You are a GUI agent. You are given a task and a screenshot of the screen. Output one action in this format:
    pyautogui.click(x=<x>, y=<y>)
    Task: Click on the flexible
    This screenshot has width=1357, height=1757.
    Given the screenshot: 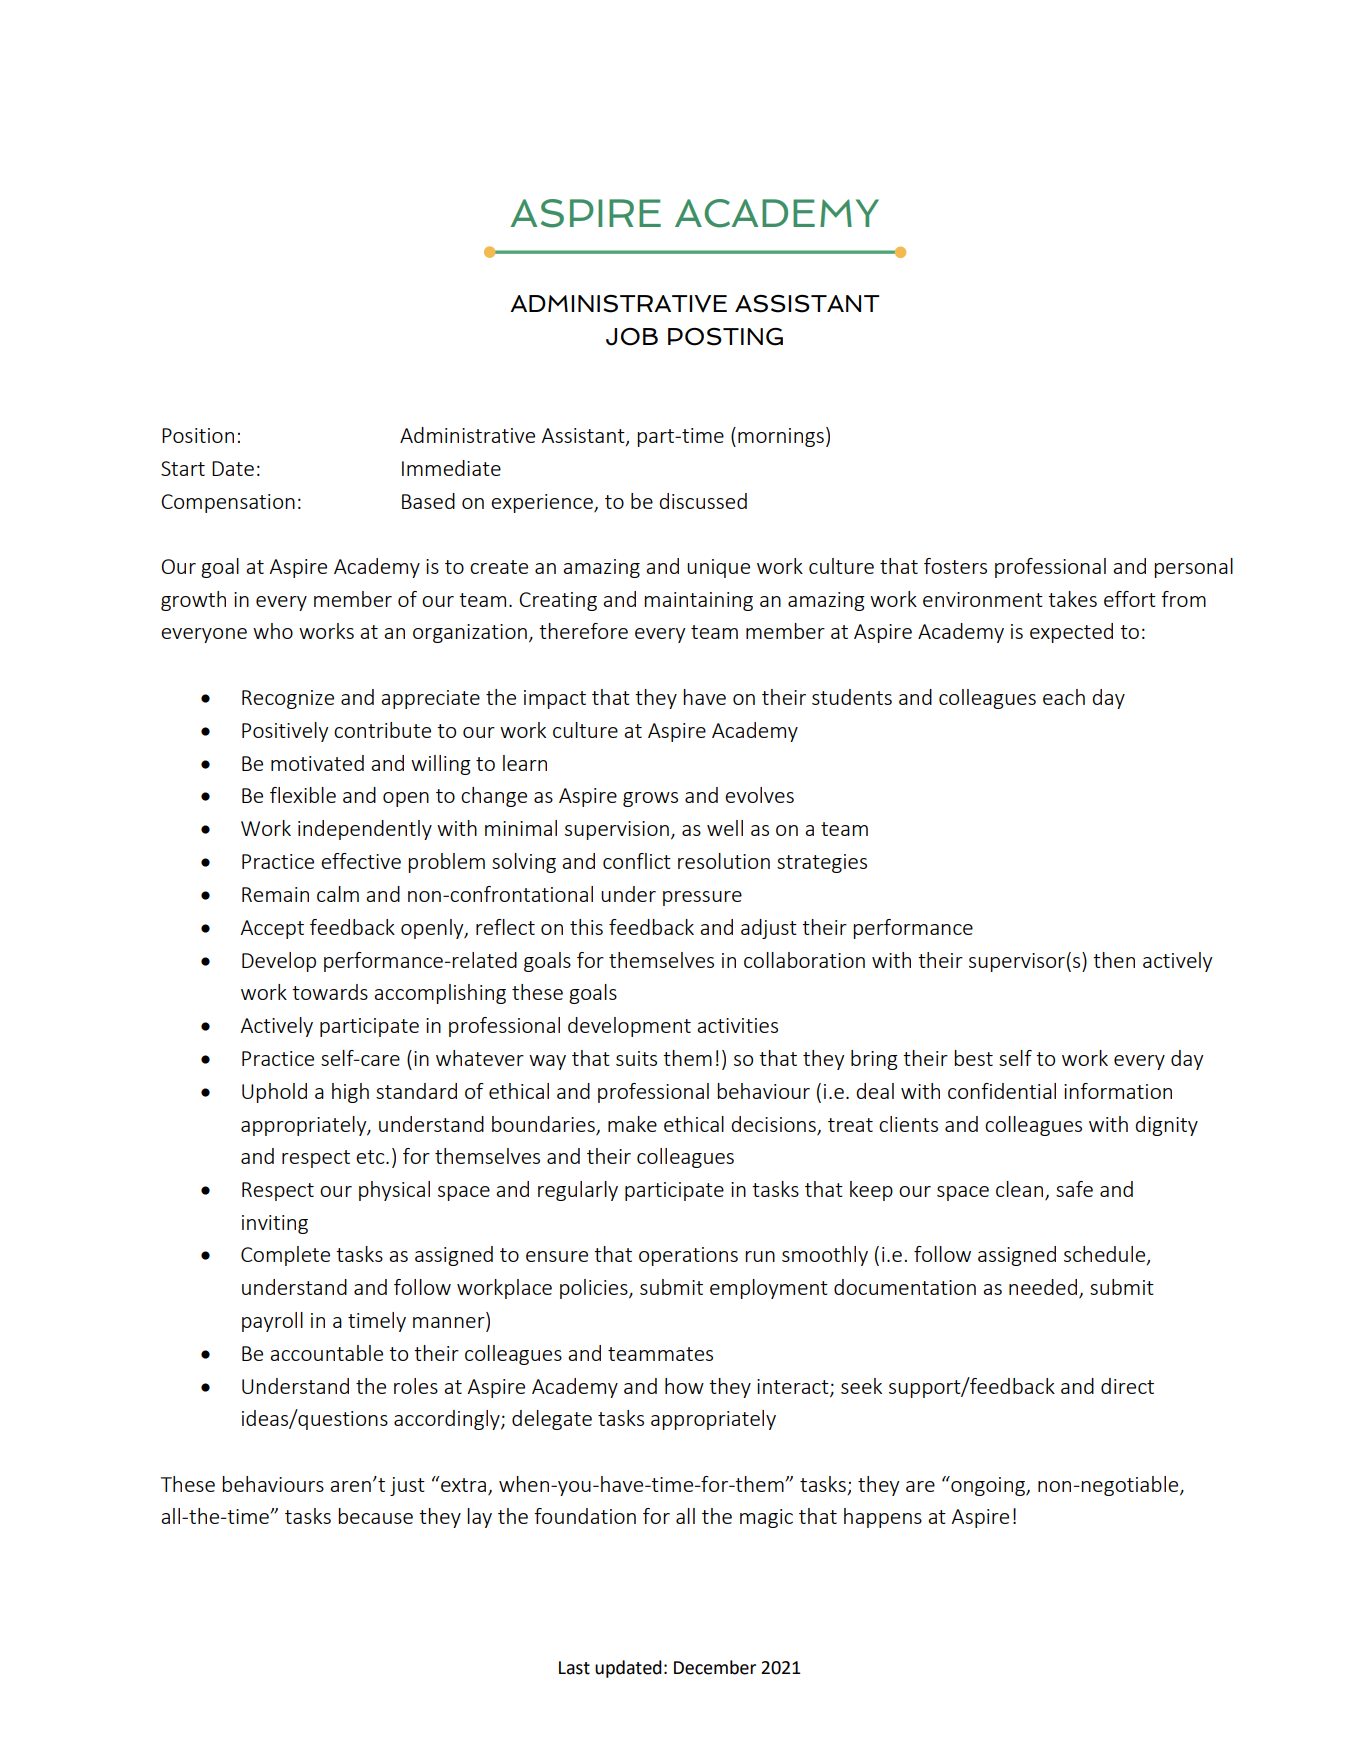 What is the action you would take?
    pyautogui.click(x=303, y=795)
